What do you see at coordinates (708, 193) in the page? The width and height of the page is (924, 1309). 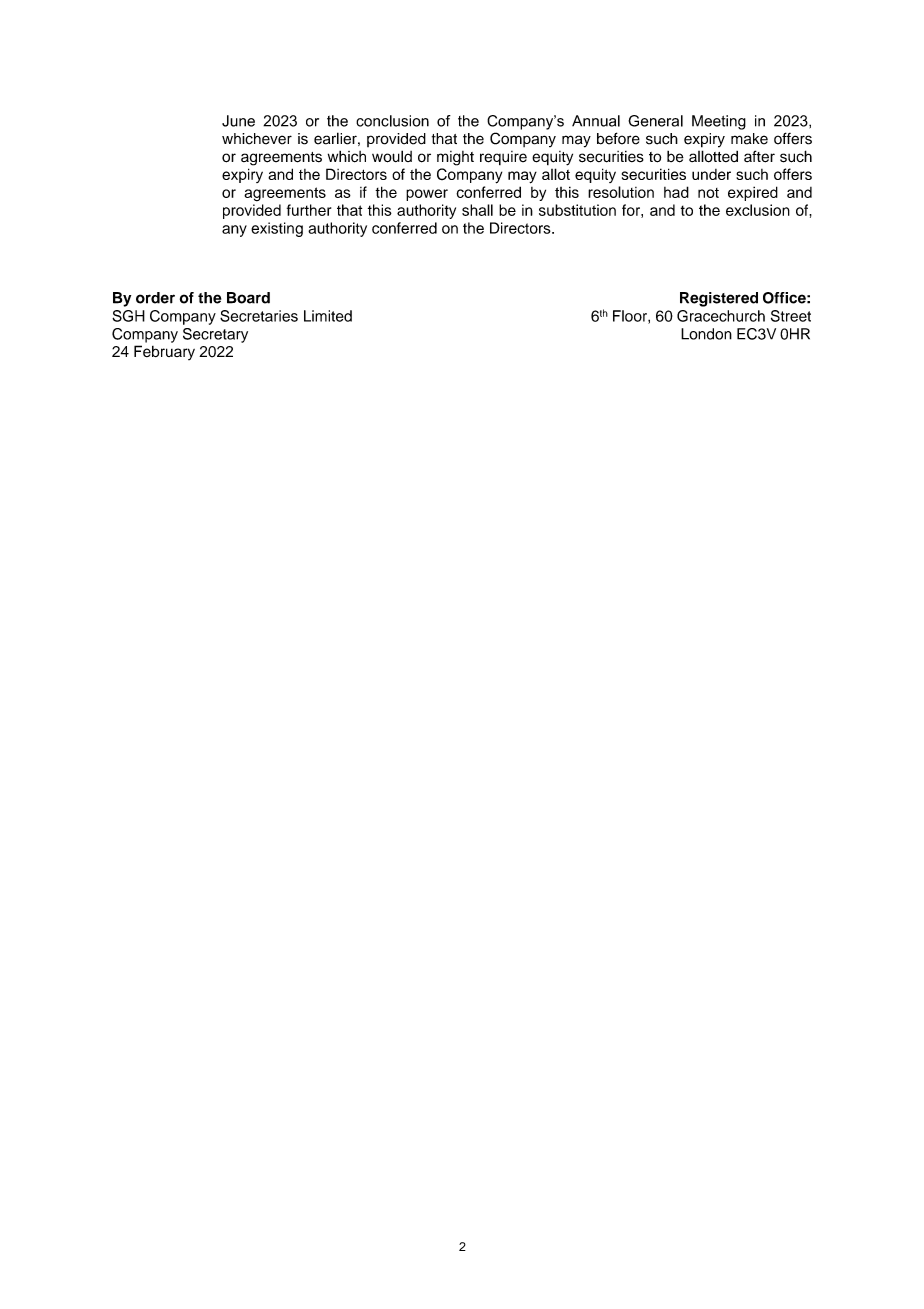 I see `not` at bounding box center [708, 193].
